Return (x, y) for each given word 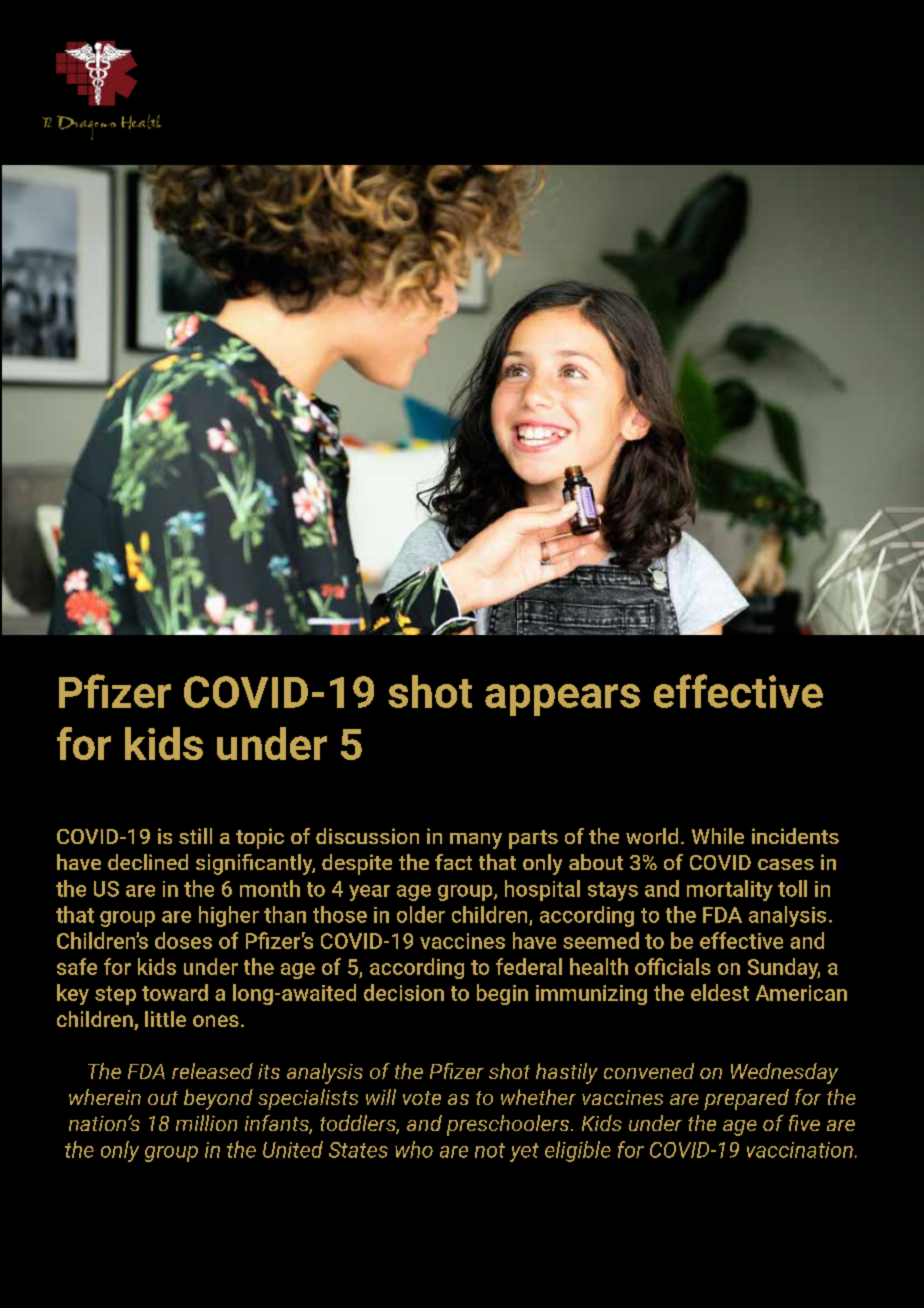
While (718, 836)
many (476, 841)
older (421, 914)
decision (404, 992)
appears (562, 700)
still (195, 836)
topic (260, 838)
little (165, 1019)
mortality (730, 890)
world (652, 836)
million (206, 1123)
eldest (720, 992)
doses (183, 940)
